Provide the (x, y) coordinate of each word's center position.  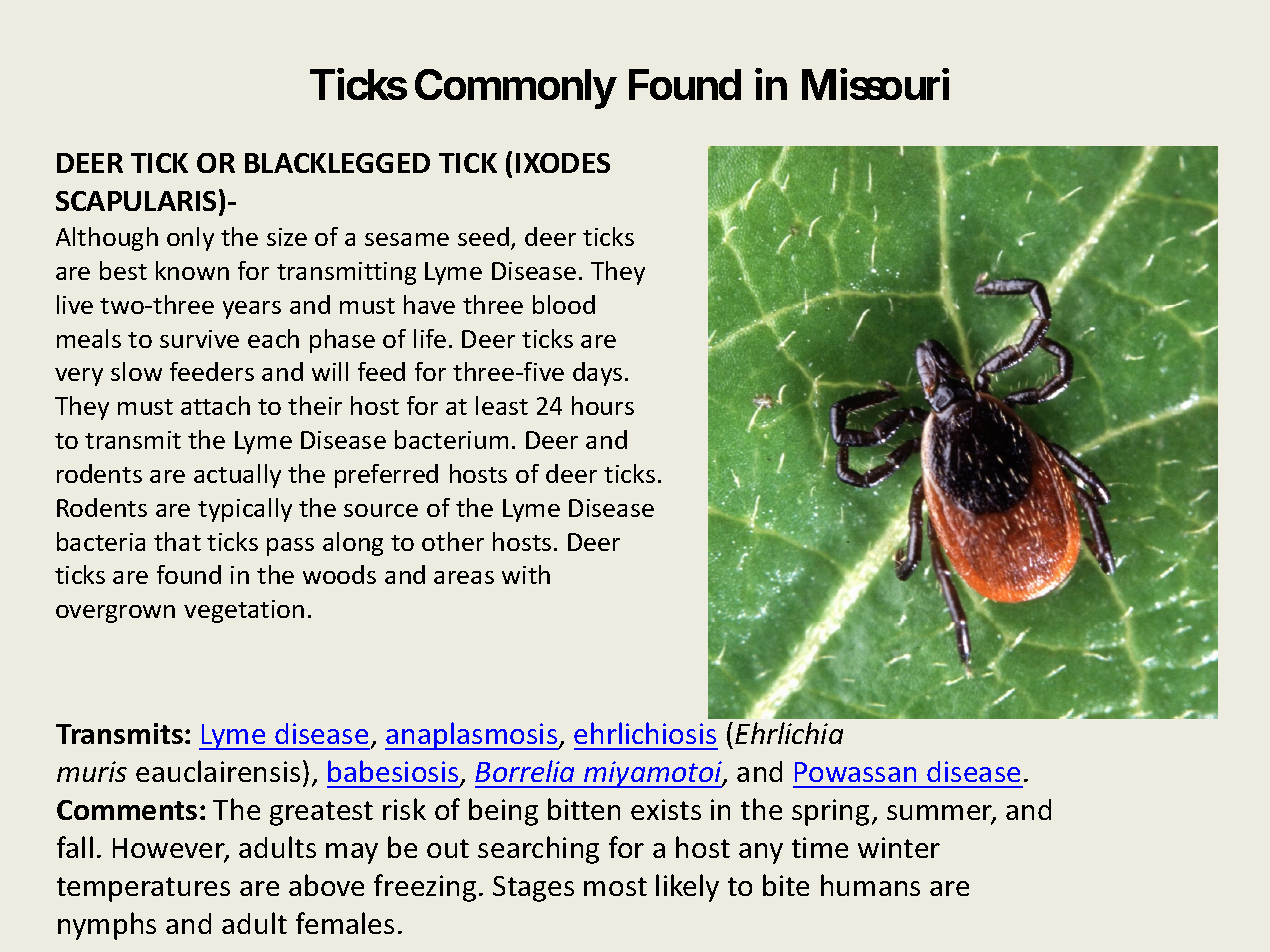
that (177, 541)
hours (603, 405)
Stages (533, 889)
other (453, 541)
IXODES (563, 163)
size (287, 237)
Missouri (875, 84)
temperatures (143, 889)
